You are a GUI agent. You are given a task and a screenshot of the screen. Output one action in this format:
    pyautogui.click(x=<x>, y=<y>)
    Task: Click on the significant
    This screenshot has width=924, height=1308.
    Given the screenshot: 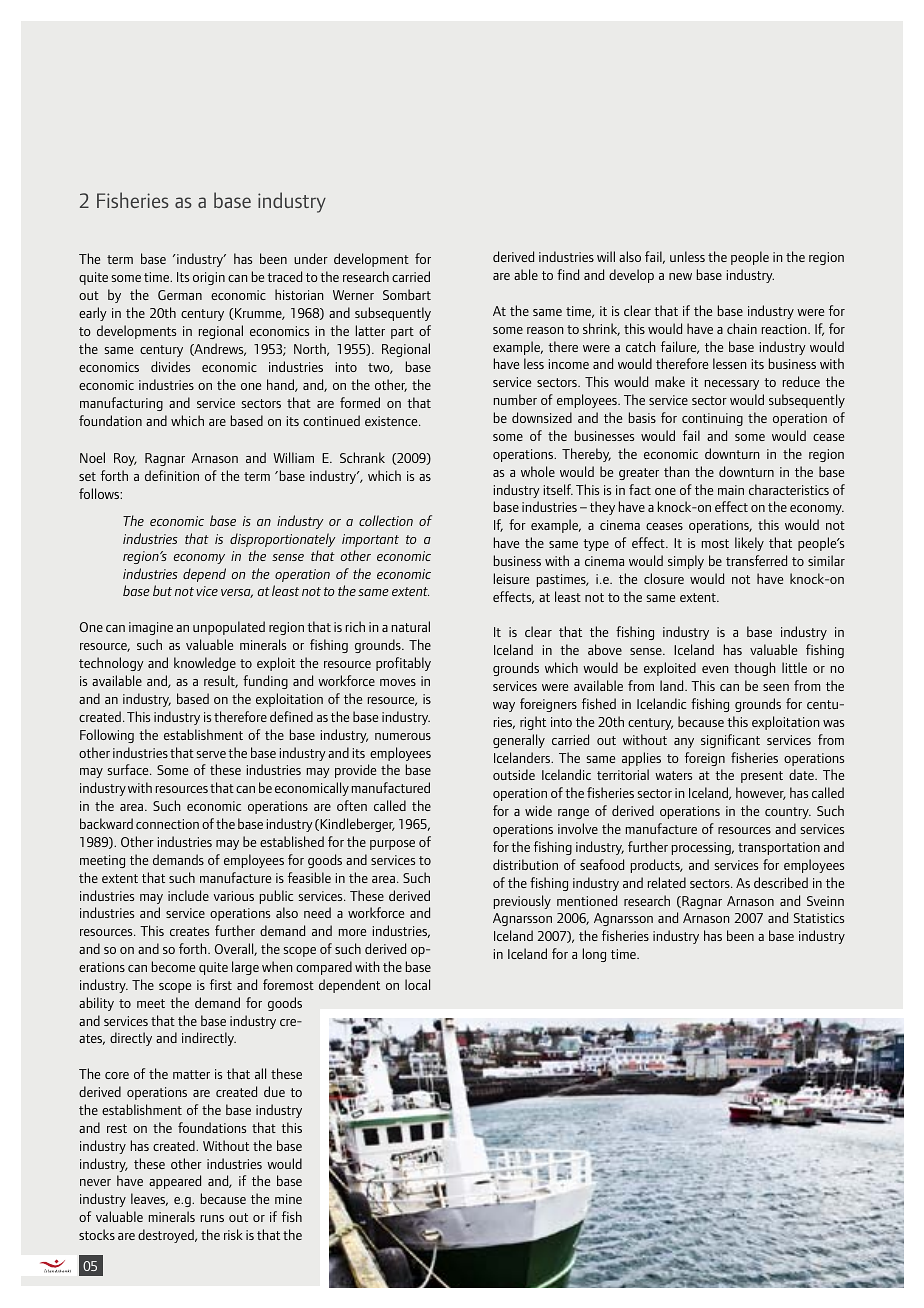 What is the action you would take?
    pyautogui.click(x=730, y=741)
